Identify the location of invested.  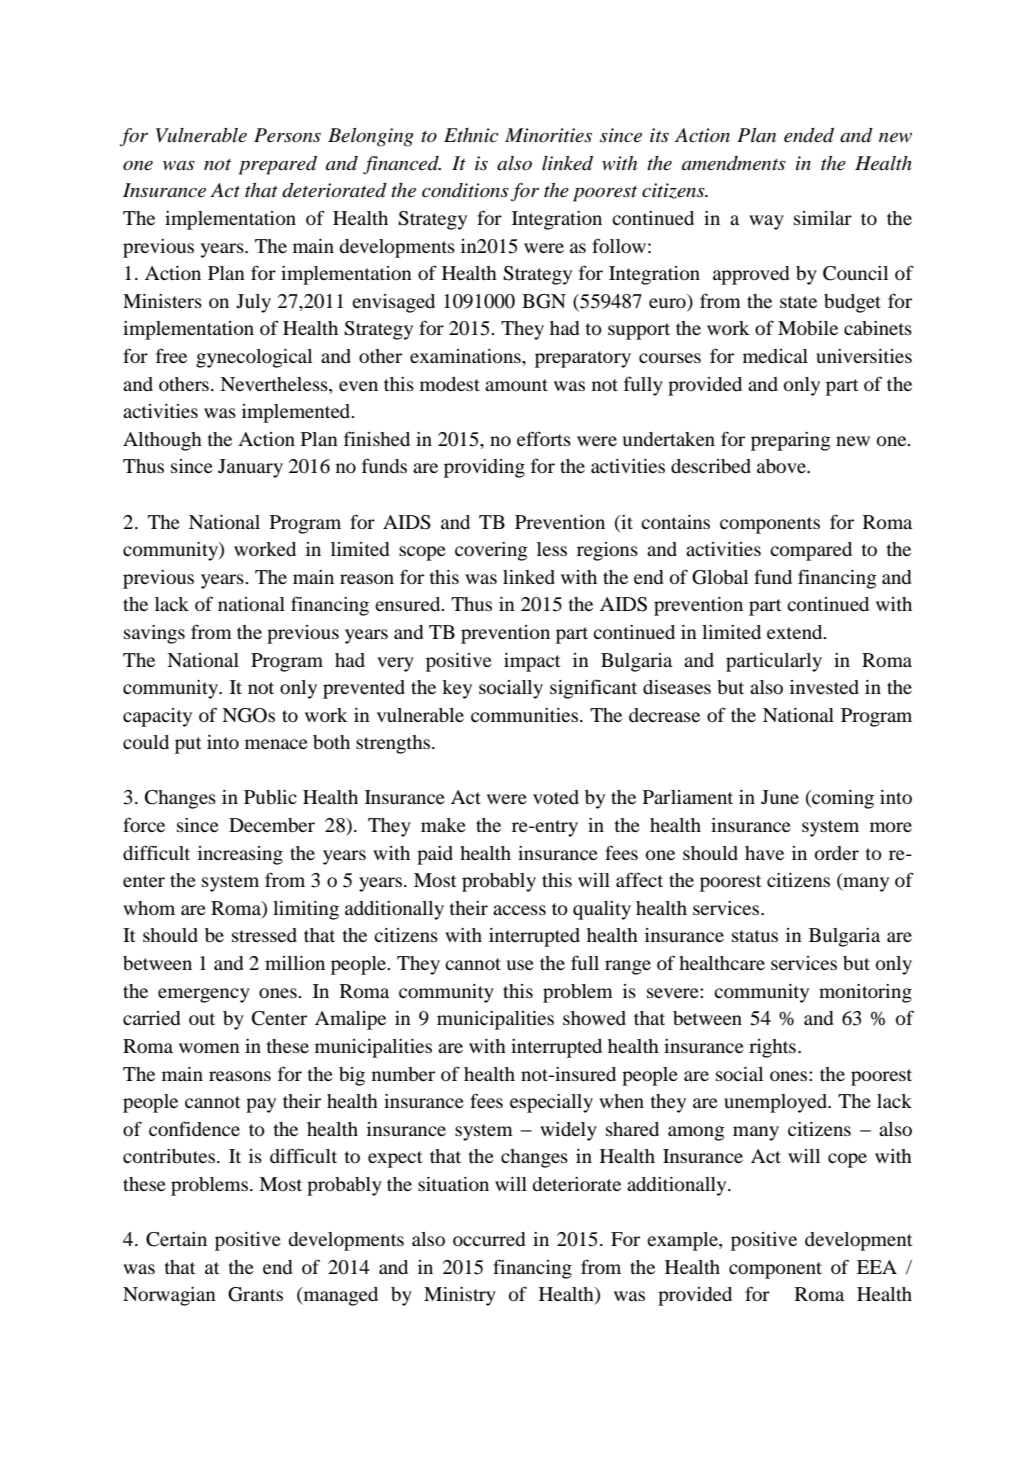
(824, 687).
